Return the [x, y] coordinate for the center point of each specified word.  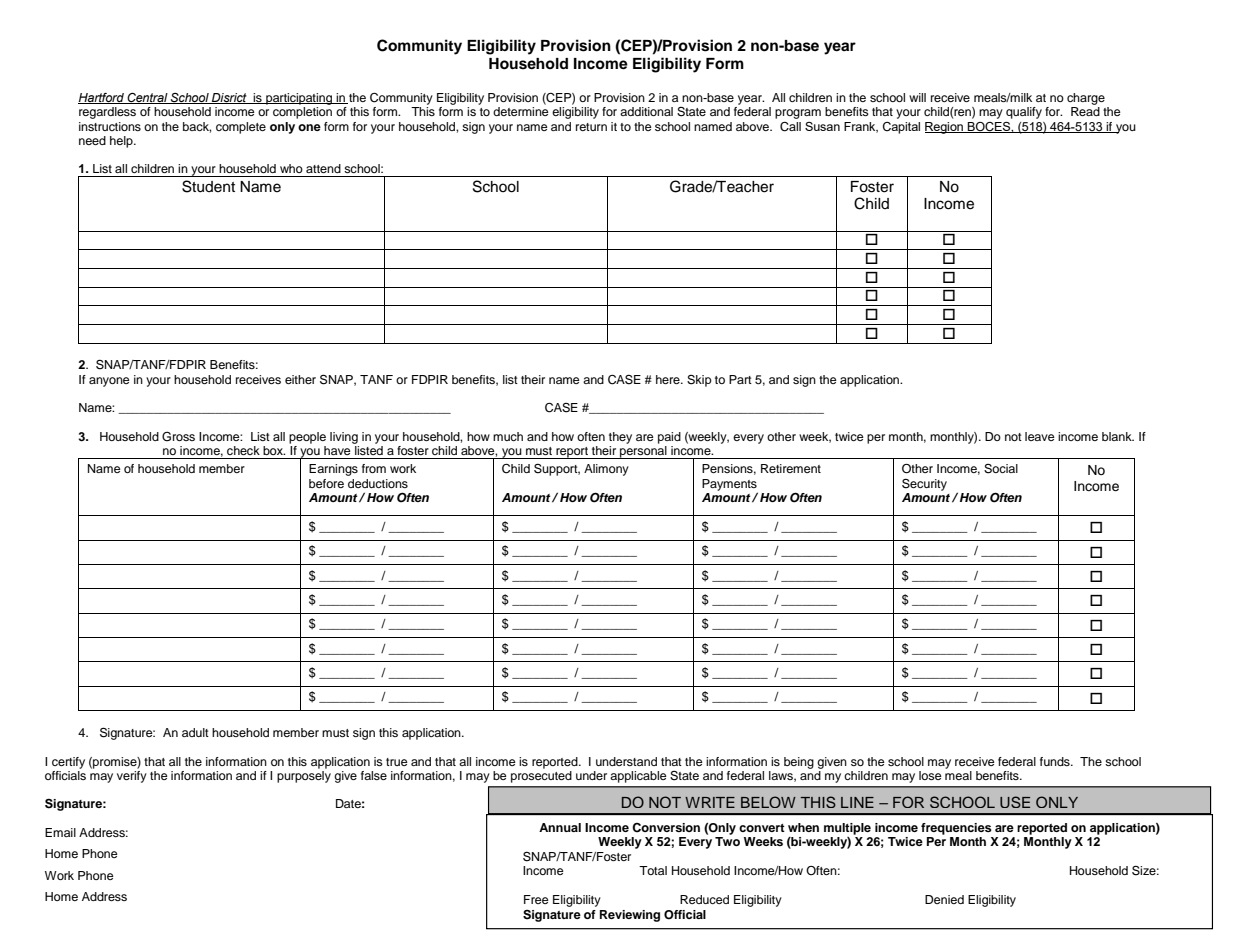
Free [536, 899]
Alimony [606, 470]
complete [241, 128]
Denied [944, 899]
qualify [1024, 113]
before [326, 483]
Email [60, 832]
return [591, 127]
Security [924, 484]
